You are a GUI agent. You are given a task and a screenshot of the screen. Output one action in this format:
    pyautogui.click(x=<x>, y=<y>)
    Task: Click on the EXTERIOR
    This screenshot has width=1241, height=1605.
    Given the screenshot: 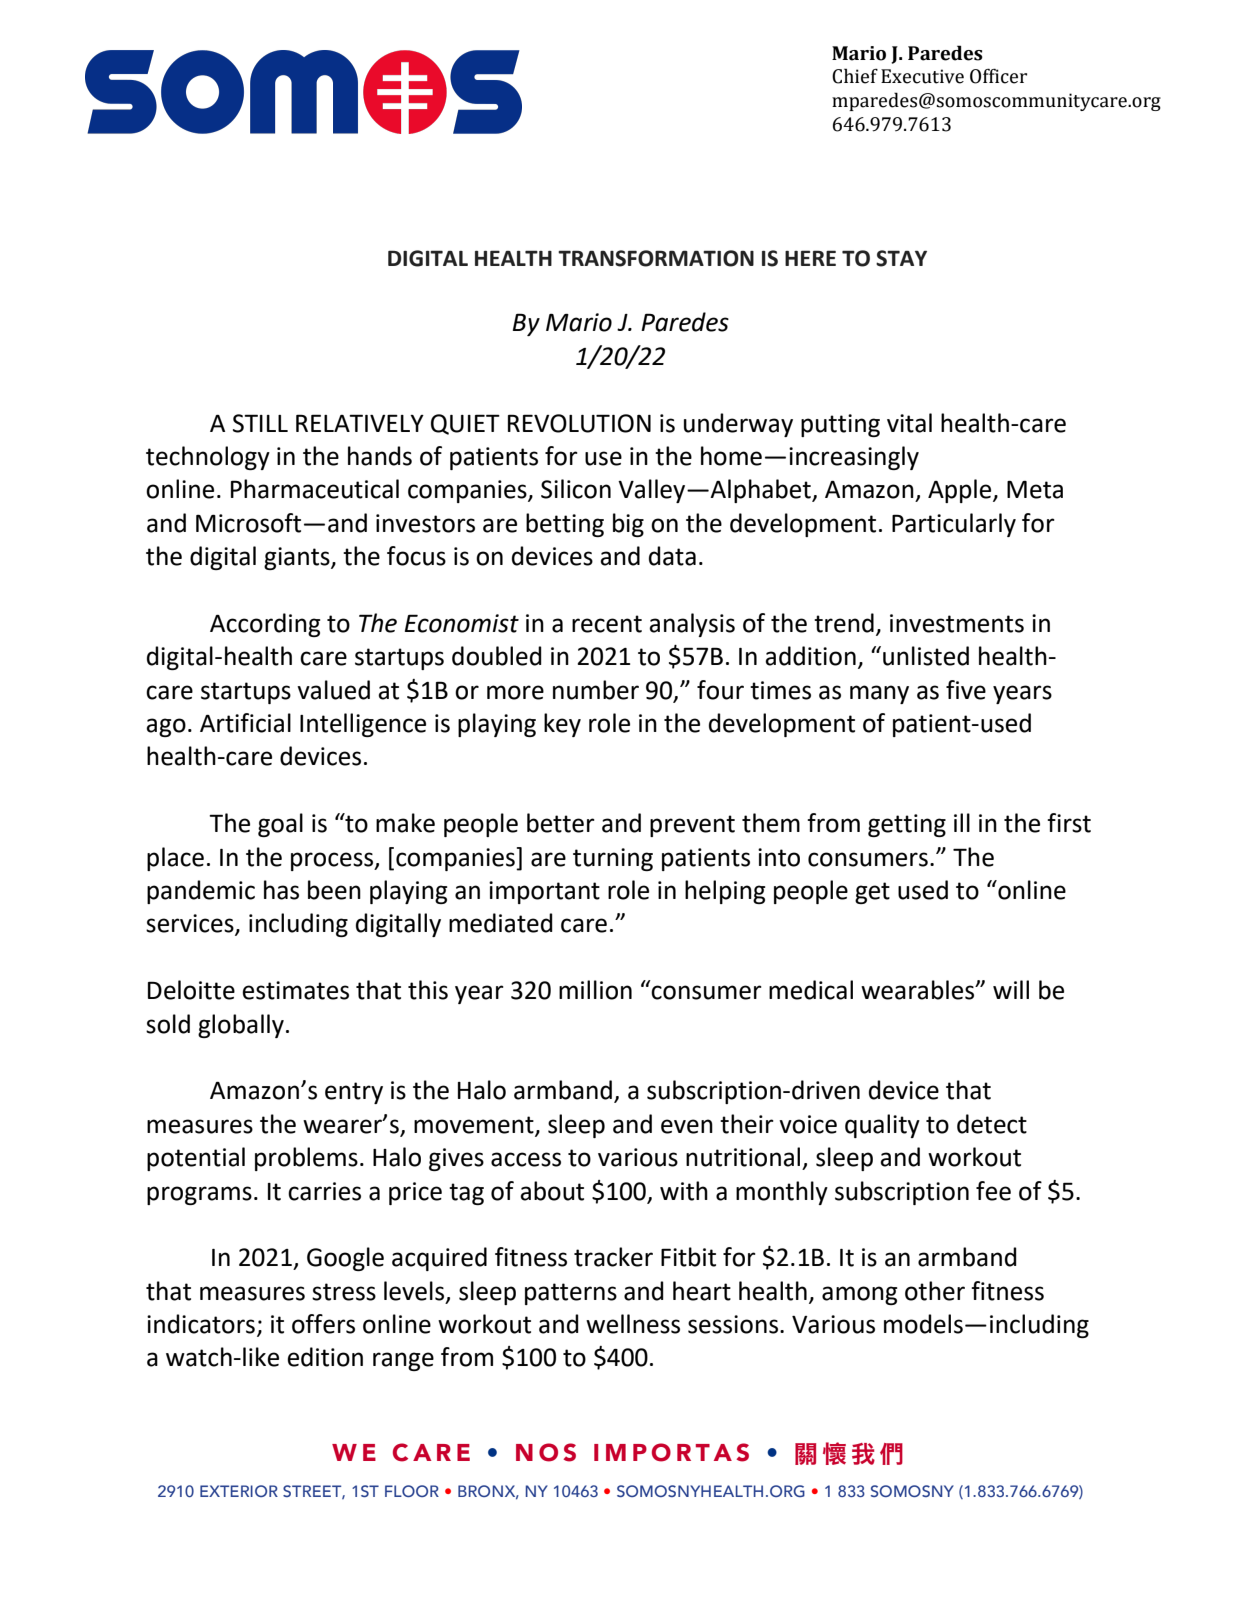 What is the action you would take?
    pyautogui.click(x=239, y=1491)
